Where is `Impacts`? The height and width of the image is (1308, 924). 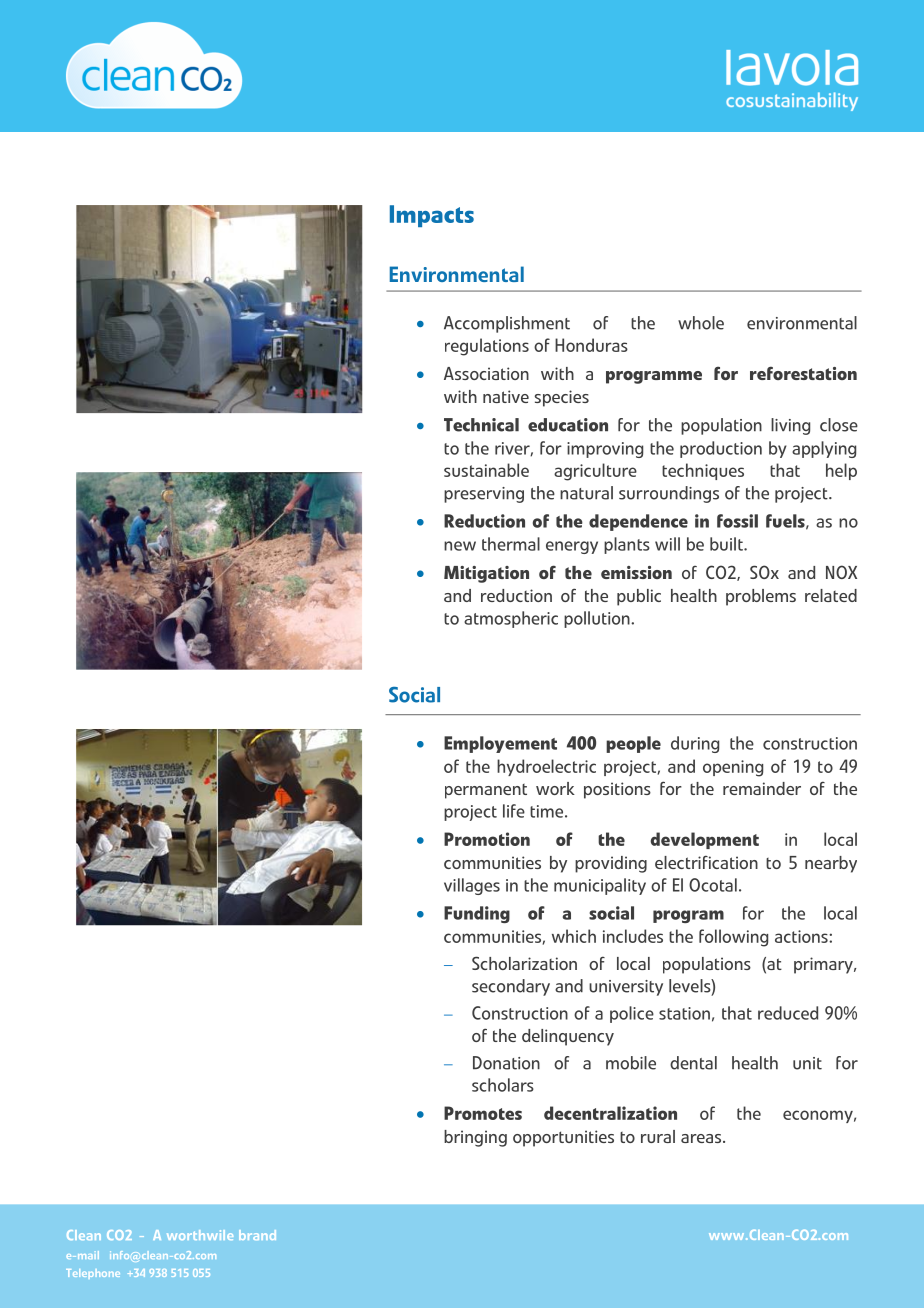
Impacts is located at coordinates (432, 216).
